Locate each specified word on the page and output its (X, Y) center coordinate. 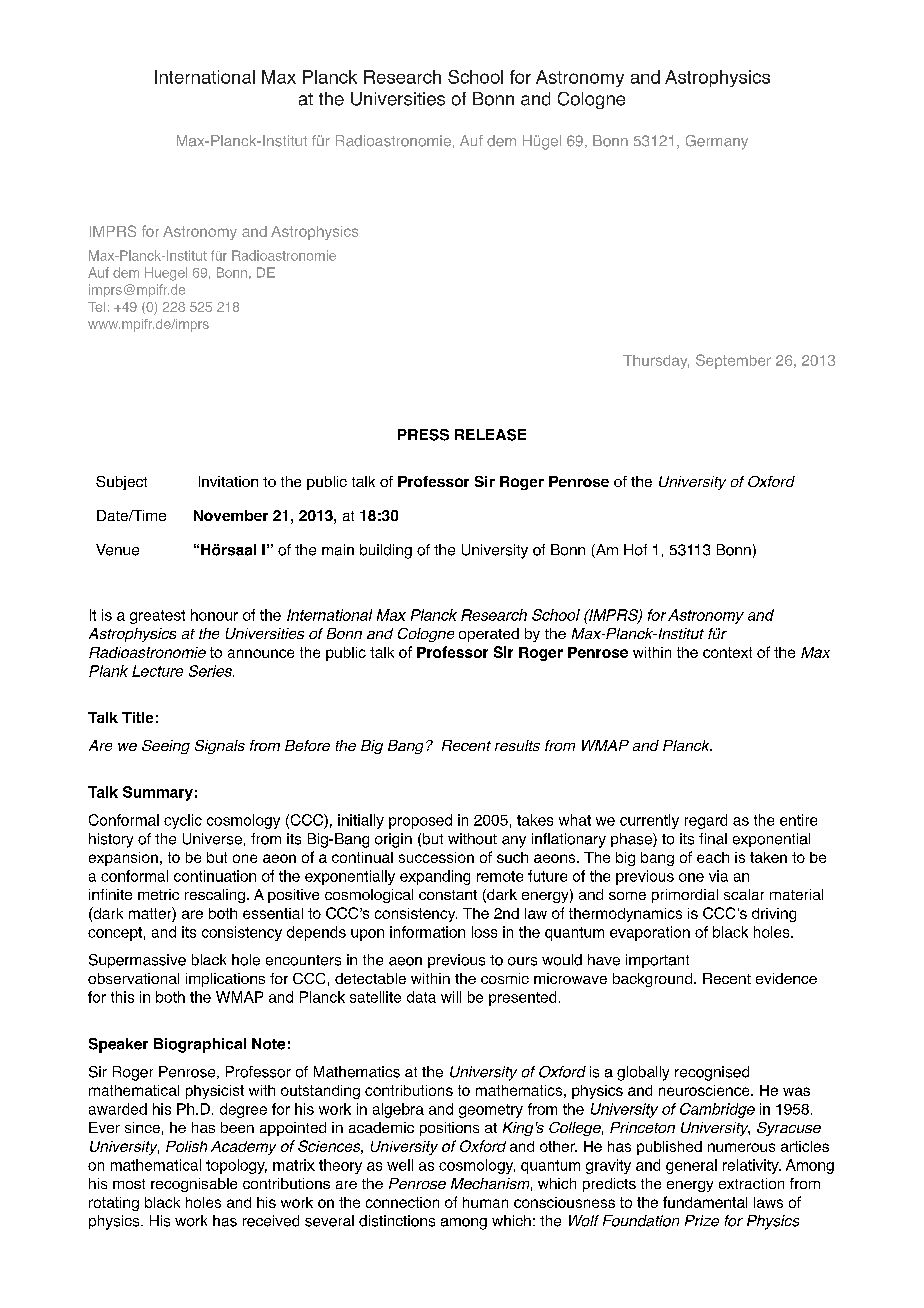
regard (706, 821)
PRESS (423, 435)
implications (225, 980)
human (485, 1202)
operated (489, 635)
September (733, 361)
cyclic (183, 821)
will (451, 997)
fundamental (705, 1202)
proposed (420, 821)
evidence (786, 978)
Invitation (228, 481)
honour (214, 615)
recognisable (194, 1185)
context (727, 652)
